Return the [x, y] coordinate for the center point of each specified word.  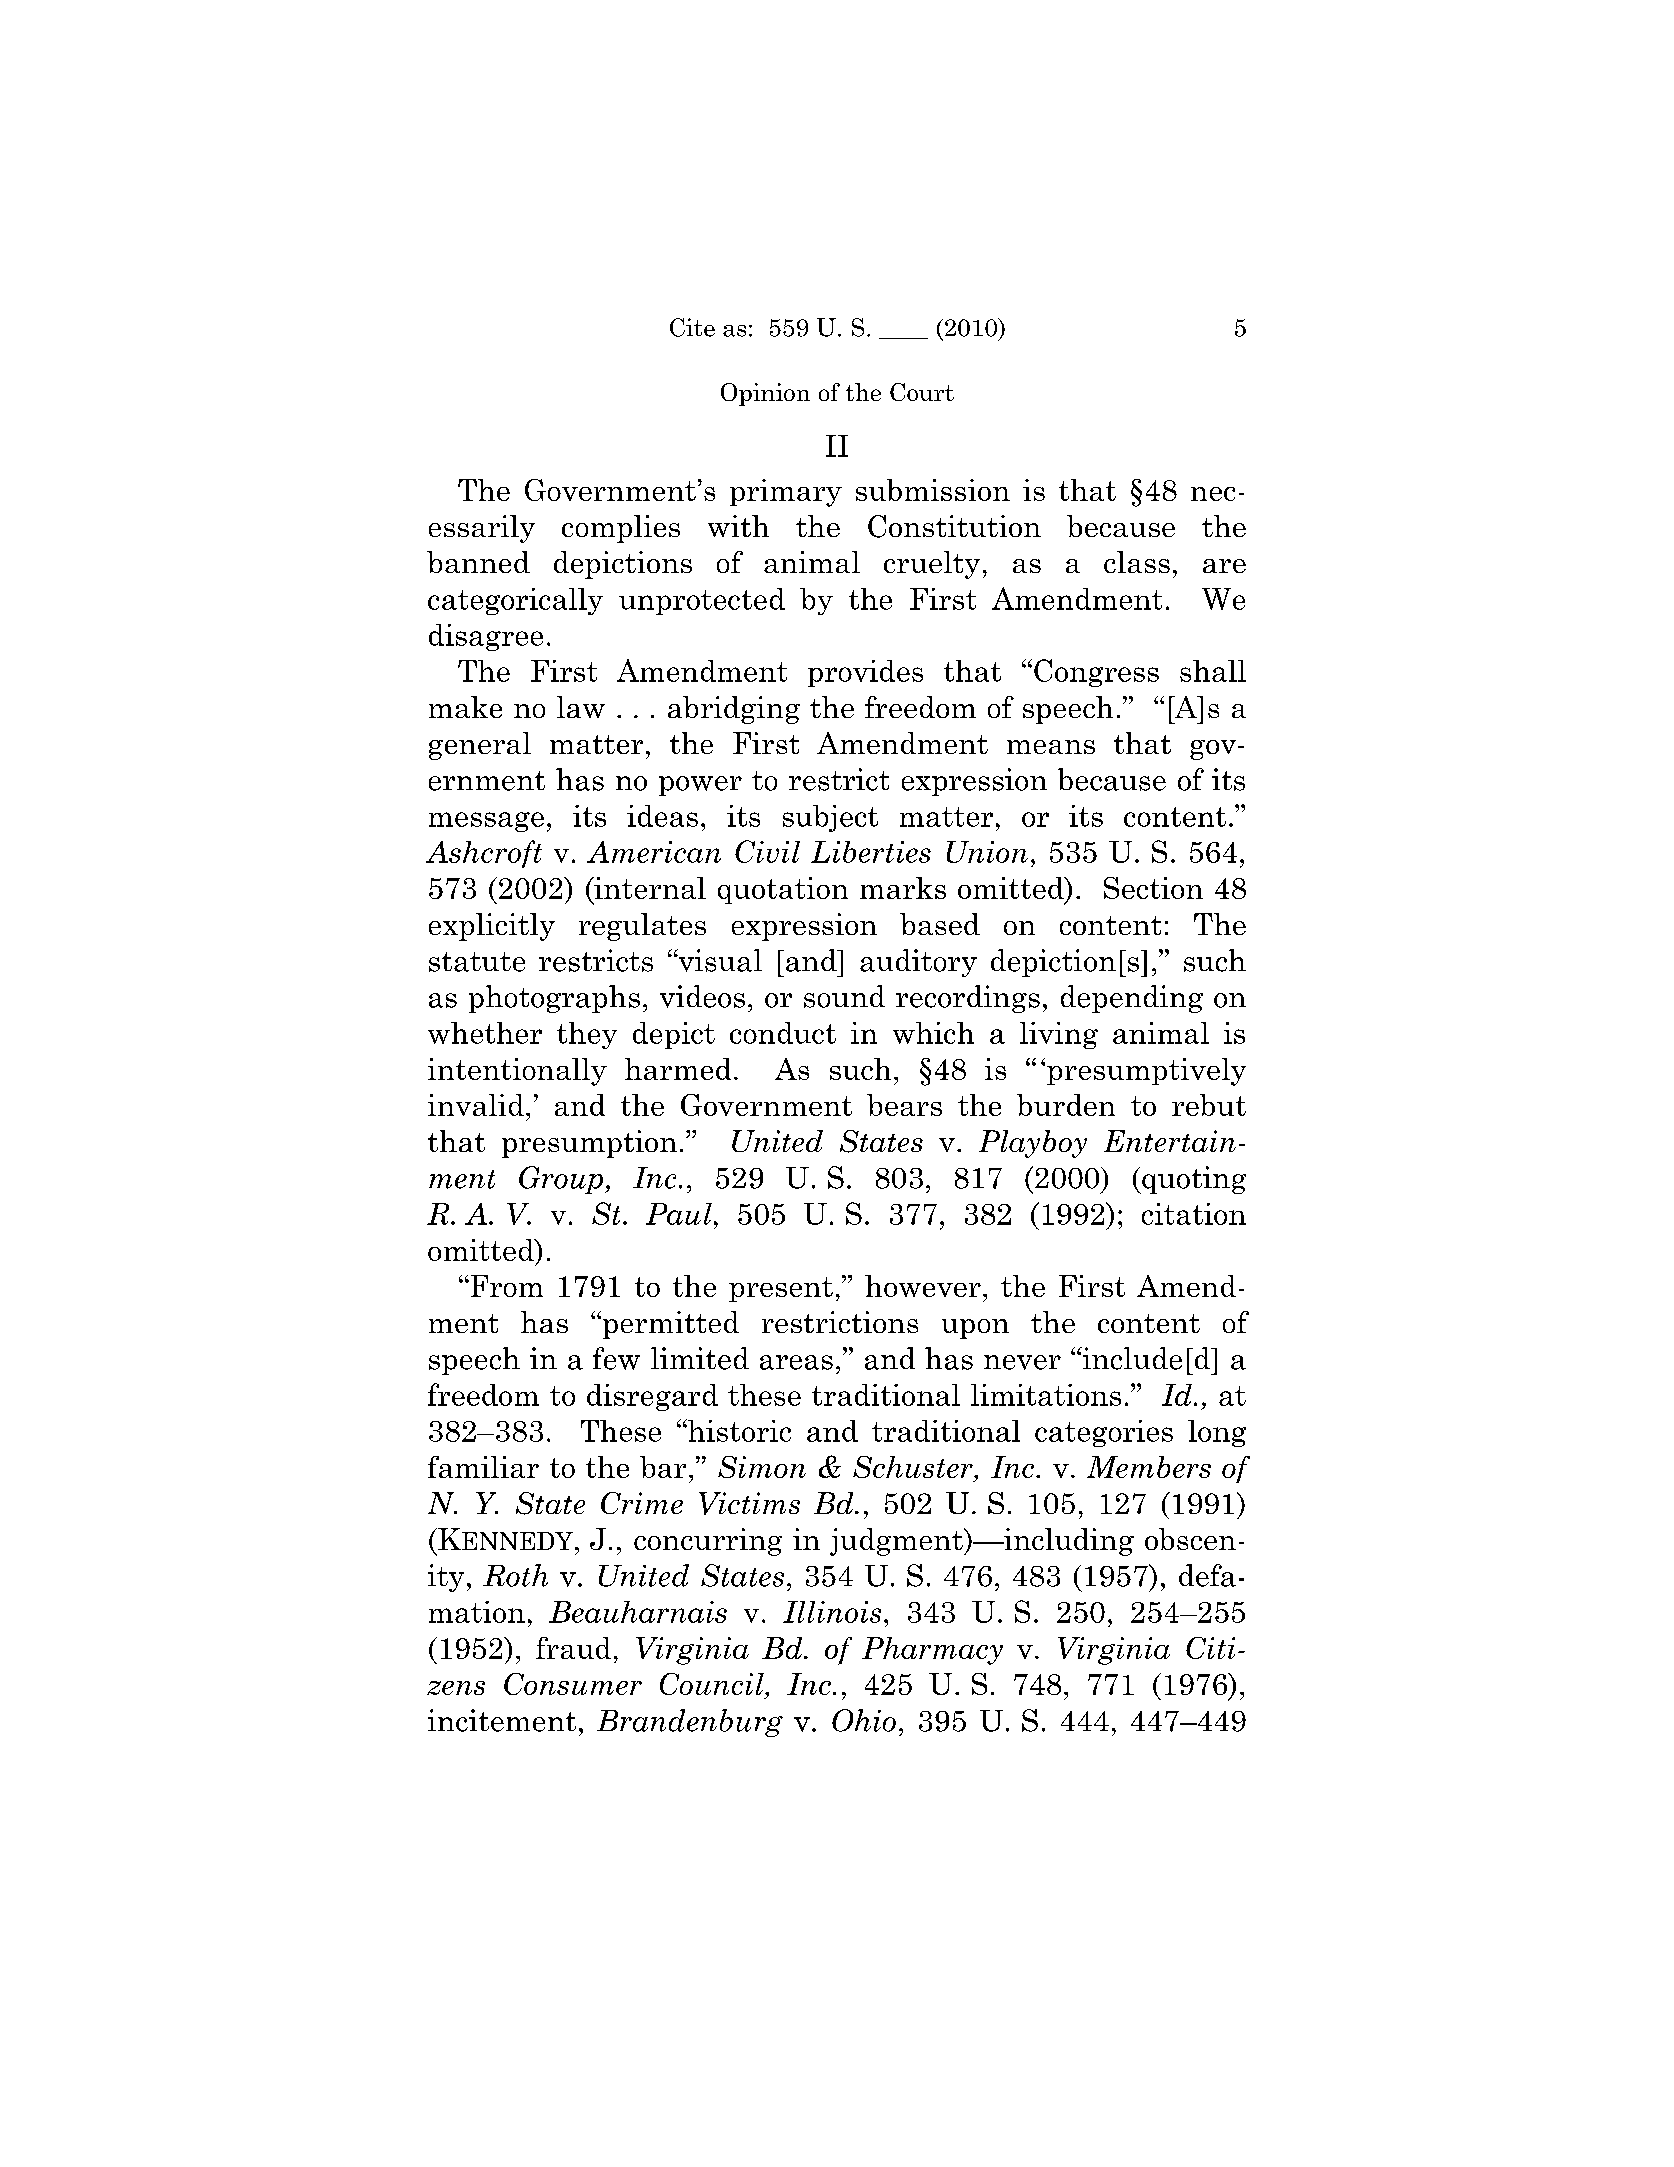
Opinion [765, 394]
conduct [783, 1033]
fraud [573, 1648]
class [1137, 562]
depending [1132, 999]
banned [478, 562]
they [587, 1035]
